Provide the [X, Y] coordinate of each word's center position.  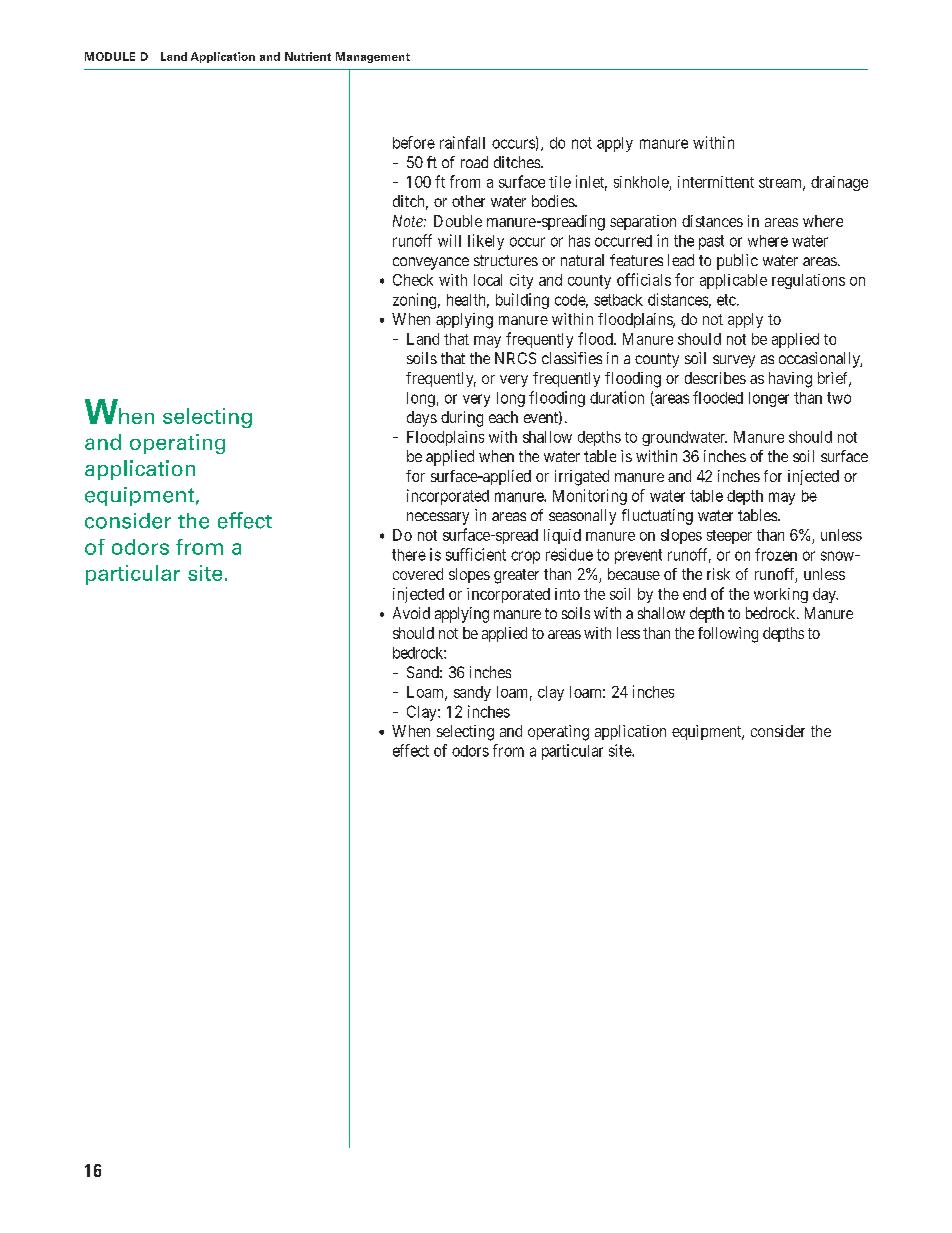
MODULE [110, 56]
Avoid [411, 613]
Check [413, 280]
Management [373, 57]
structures [506, 260]
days [422, 419]
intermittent [716, 182]
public [737, 262]
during [462, 419]
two [839, 398]
